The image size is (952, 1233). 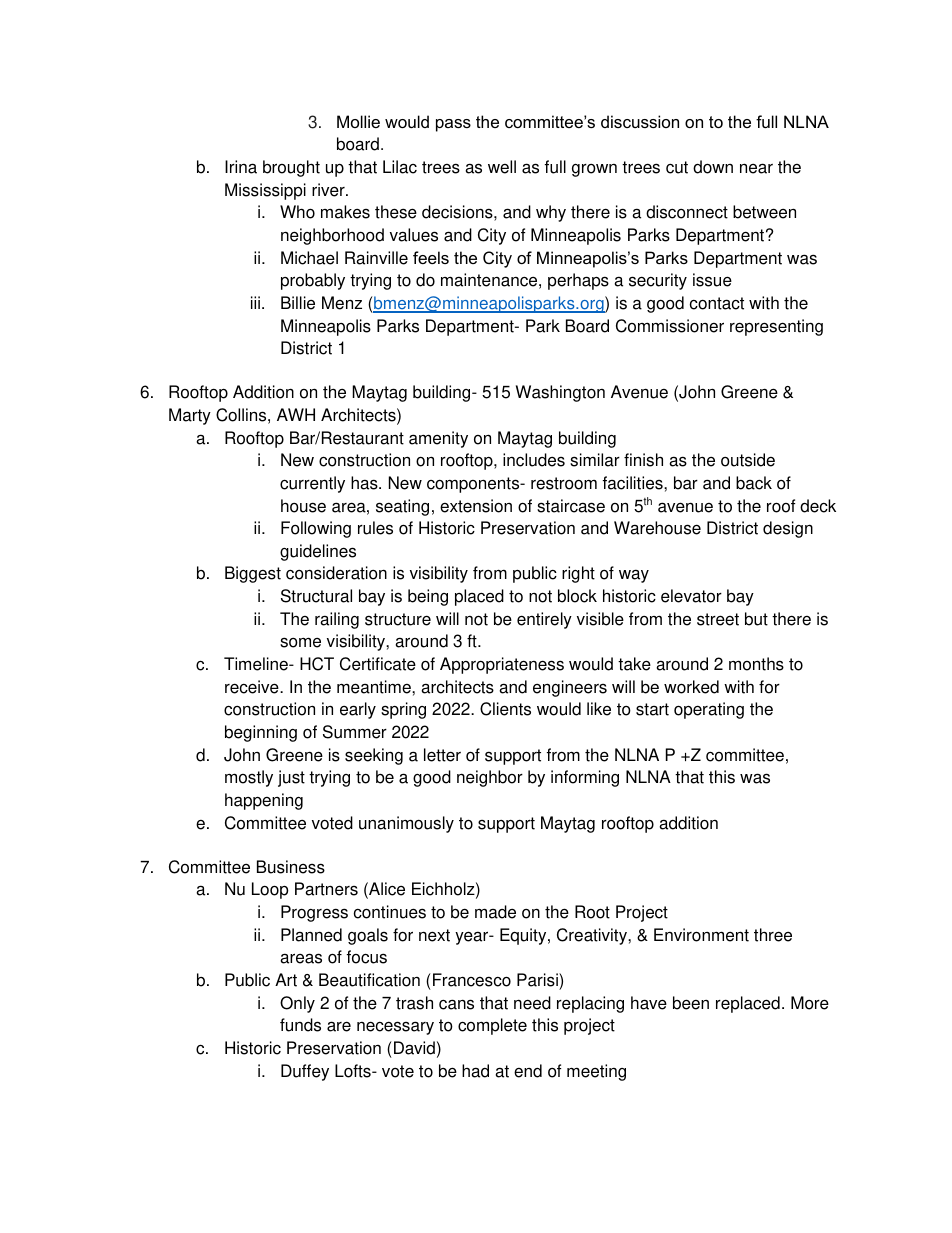 What do you see at coordinates (241, 167) in the image?
I see `Irina` at bounding box center [241, 167].
